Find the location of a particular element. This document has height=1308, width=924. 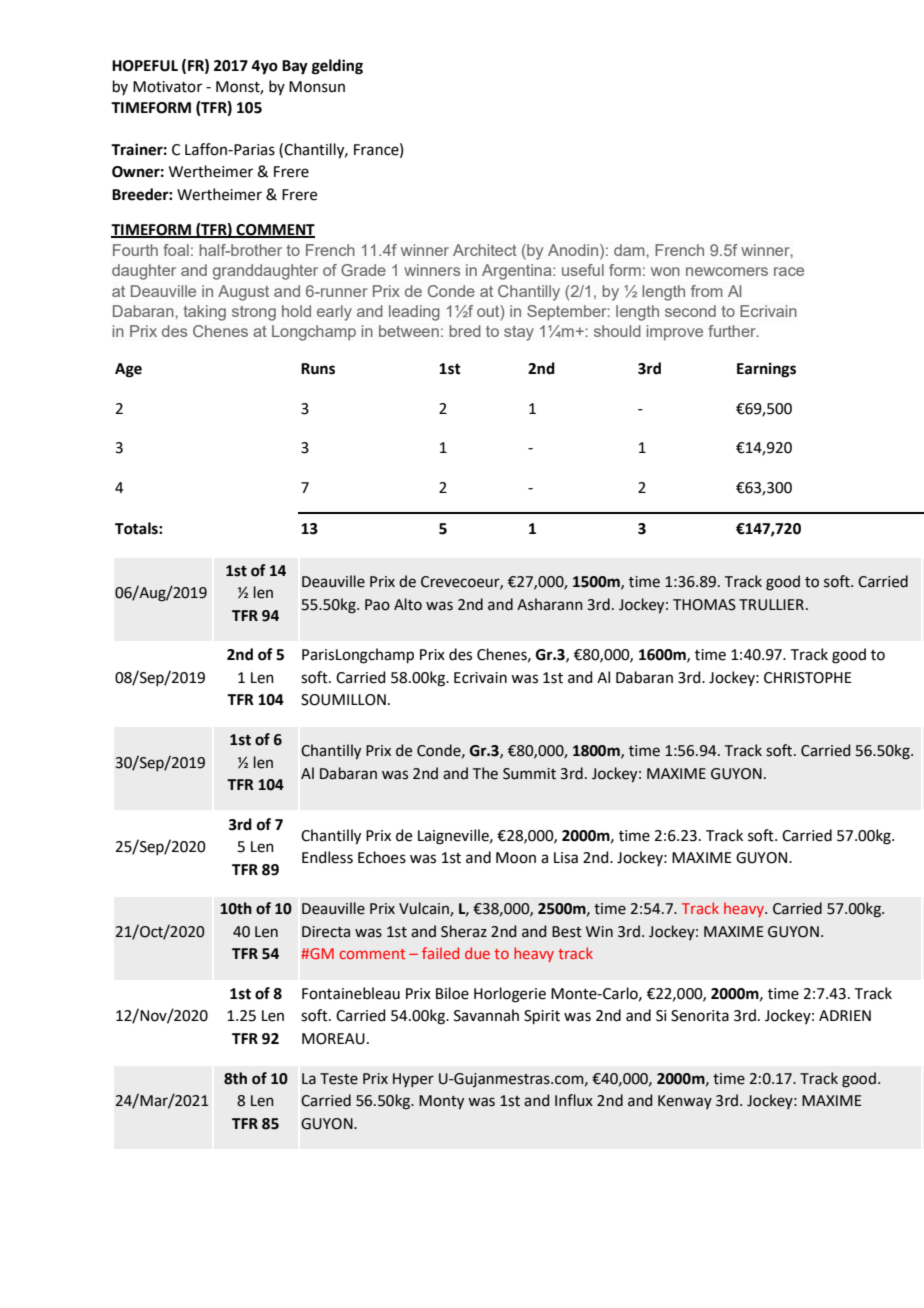

Endless is located at coordinates (327, 857).
